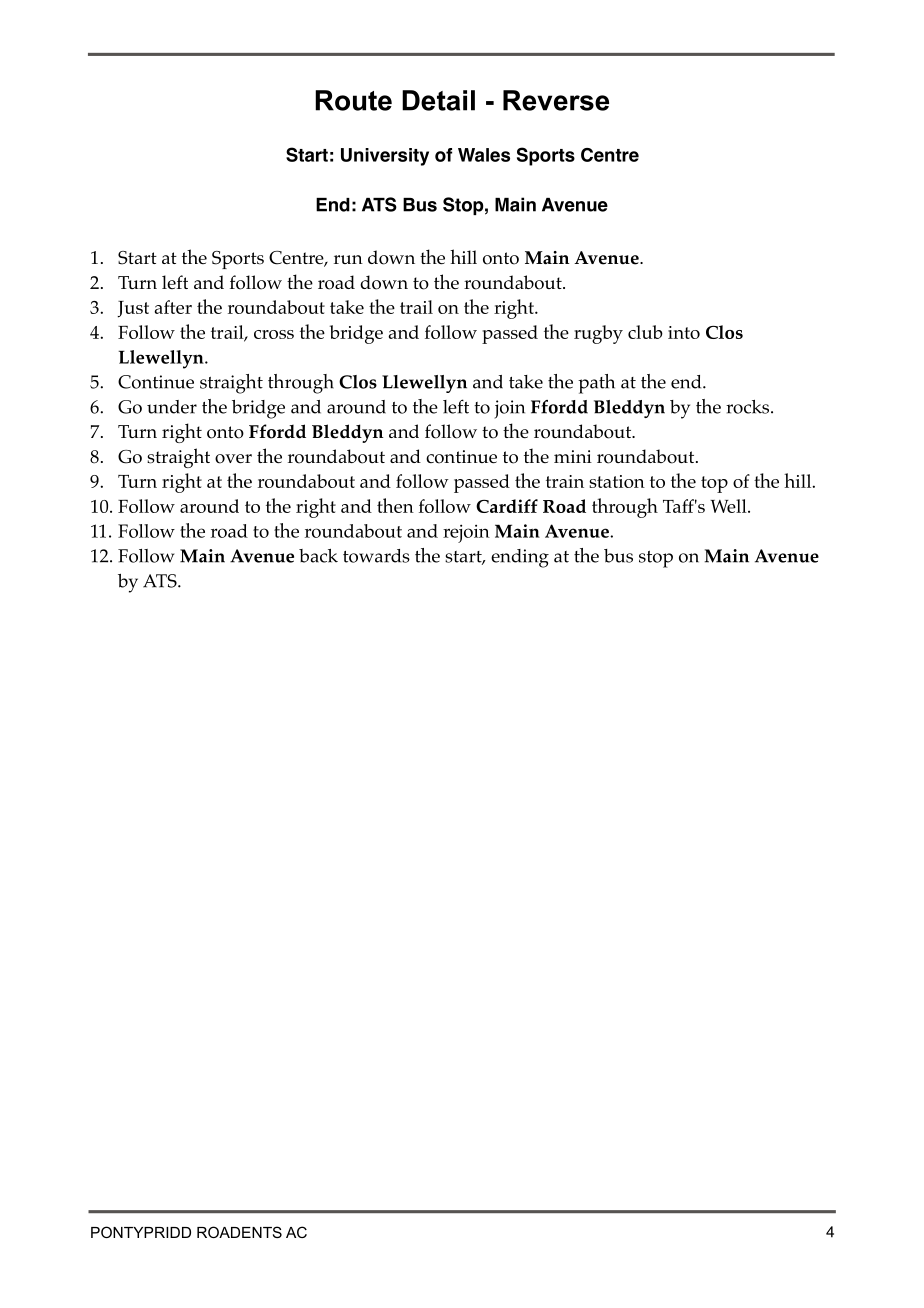 The image size is (924, 1308). Describe the element at coordinates (376, 556) in the screenshot. I see `towards` at that location.
